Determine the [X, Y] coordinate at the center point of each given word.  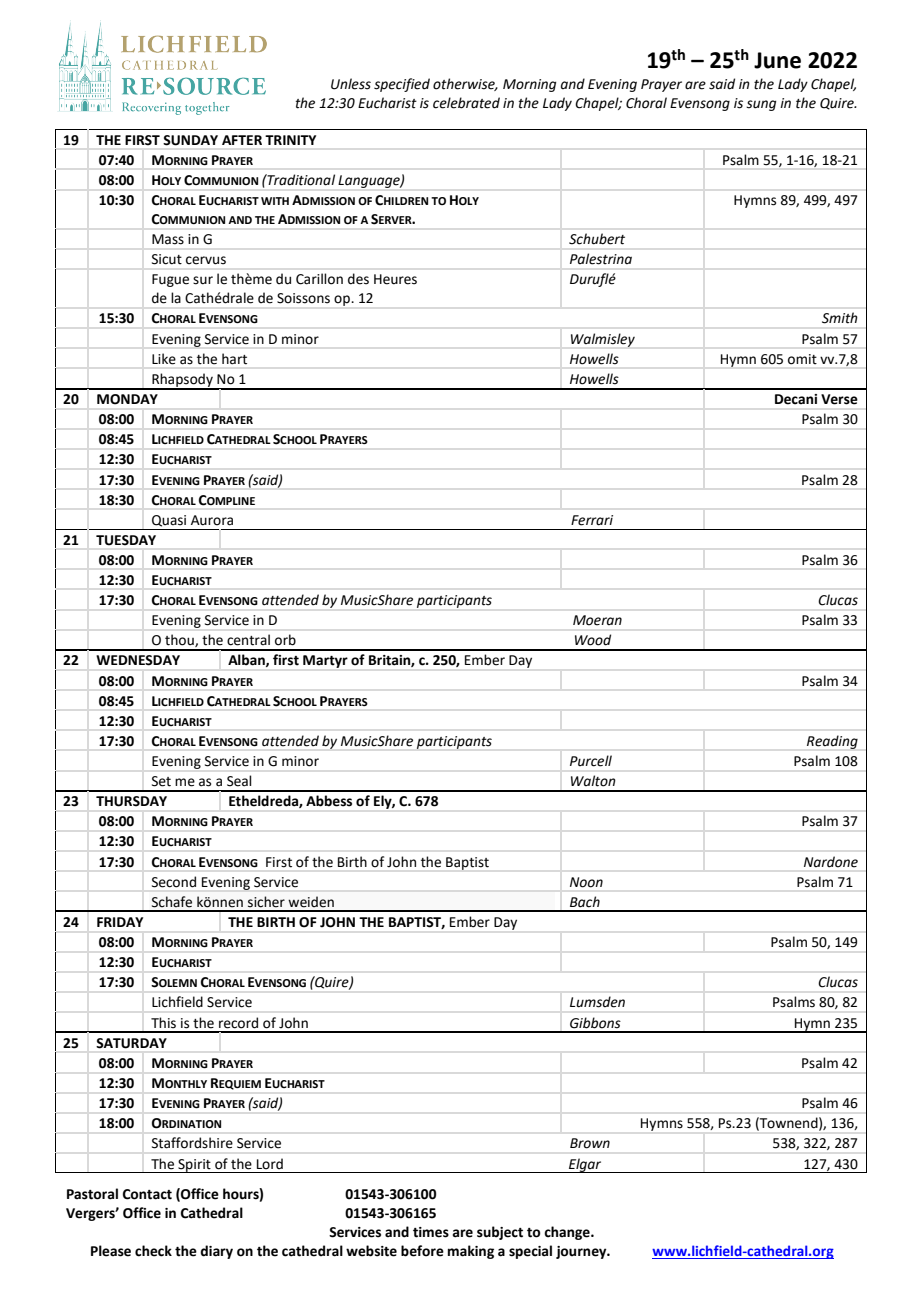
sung [761, 105]
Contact [147, 1194]
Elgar [585, 1165]
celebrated [466, 103]
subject [500, 1233]
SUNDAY [190, 140]
